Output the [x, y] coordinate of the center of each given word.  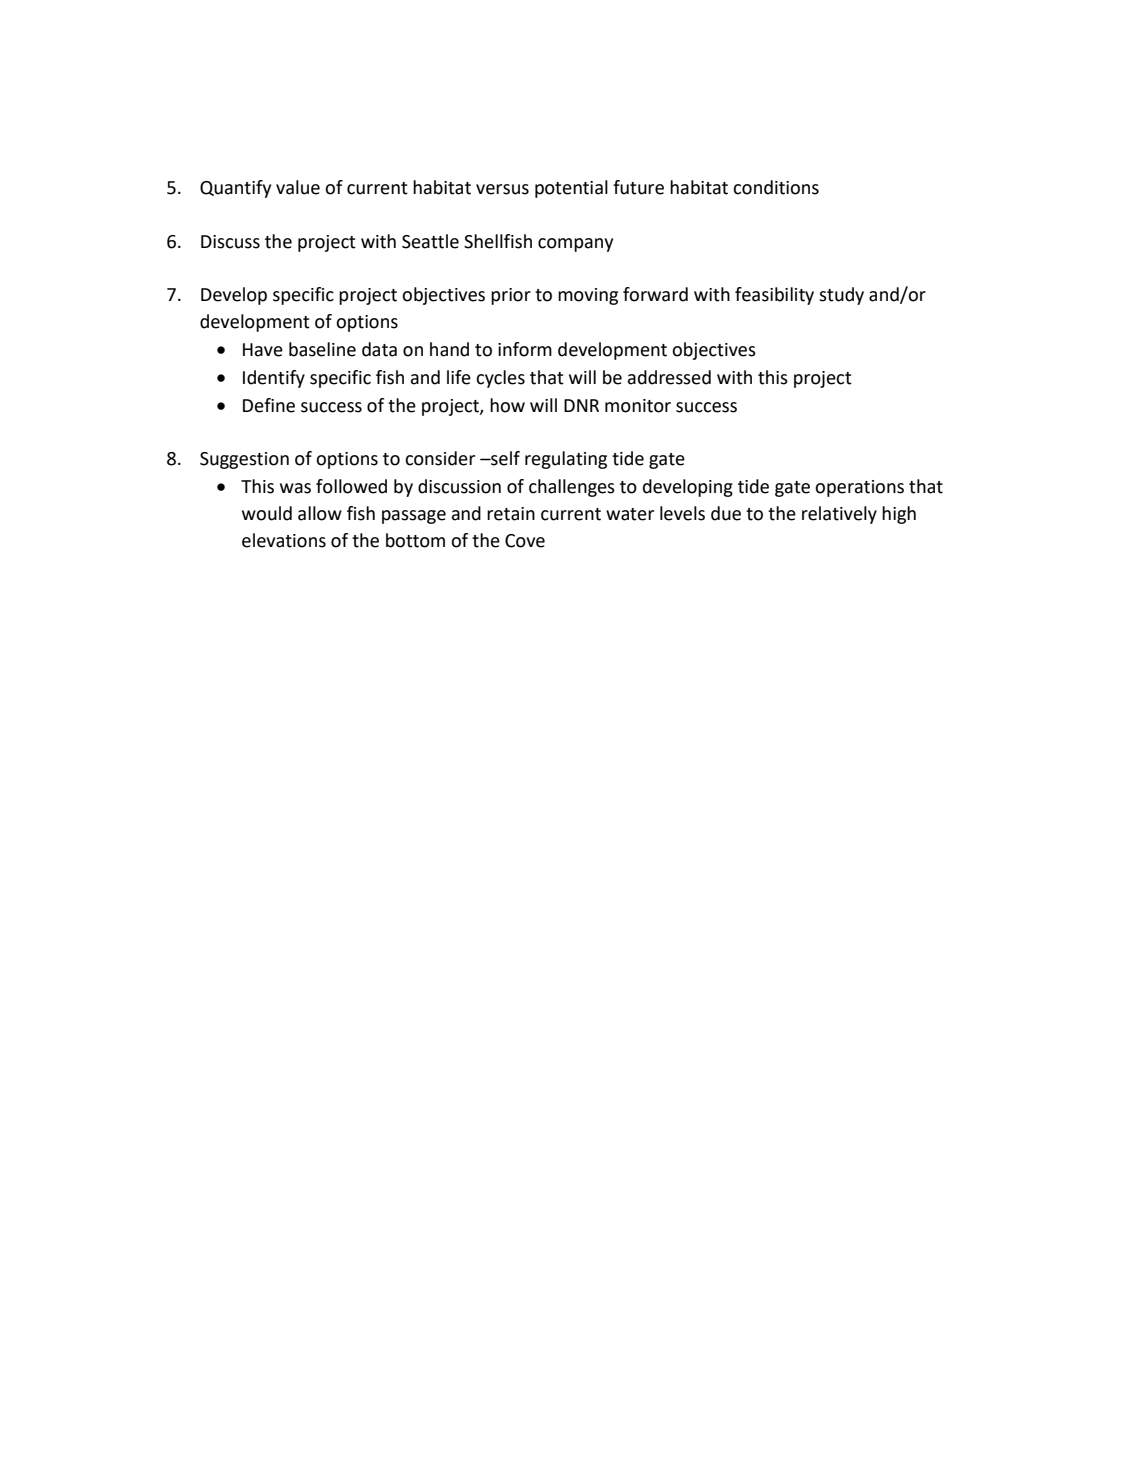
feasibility [774, 296]
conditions [776, 187]
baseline [322, 349]
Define [269, 405]
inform [525, 349]
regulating [566, 460]
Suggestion [244, 460]
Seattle [430, 241]
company [575, 245]
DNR [581, 405]
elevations [284, 540]
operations [859, 488]
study [841, 296]
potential [571, 189]
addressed [669, 377]
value [298, 187]
